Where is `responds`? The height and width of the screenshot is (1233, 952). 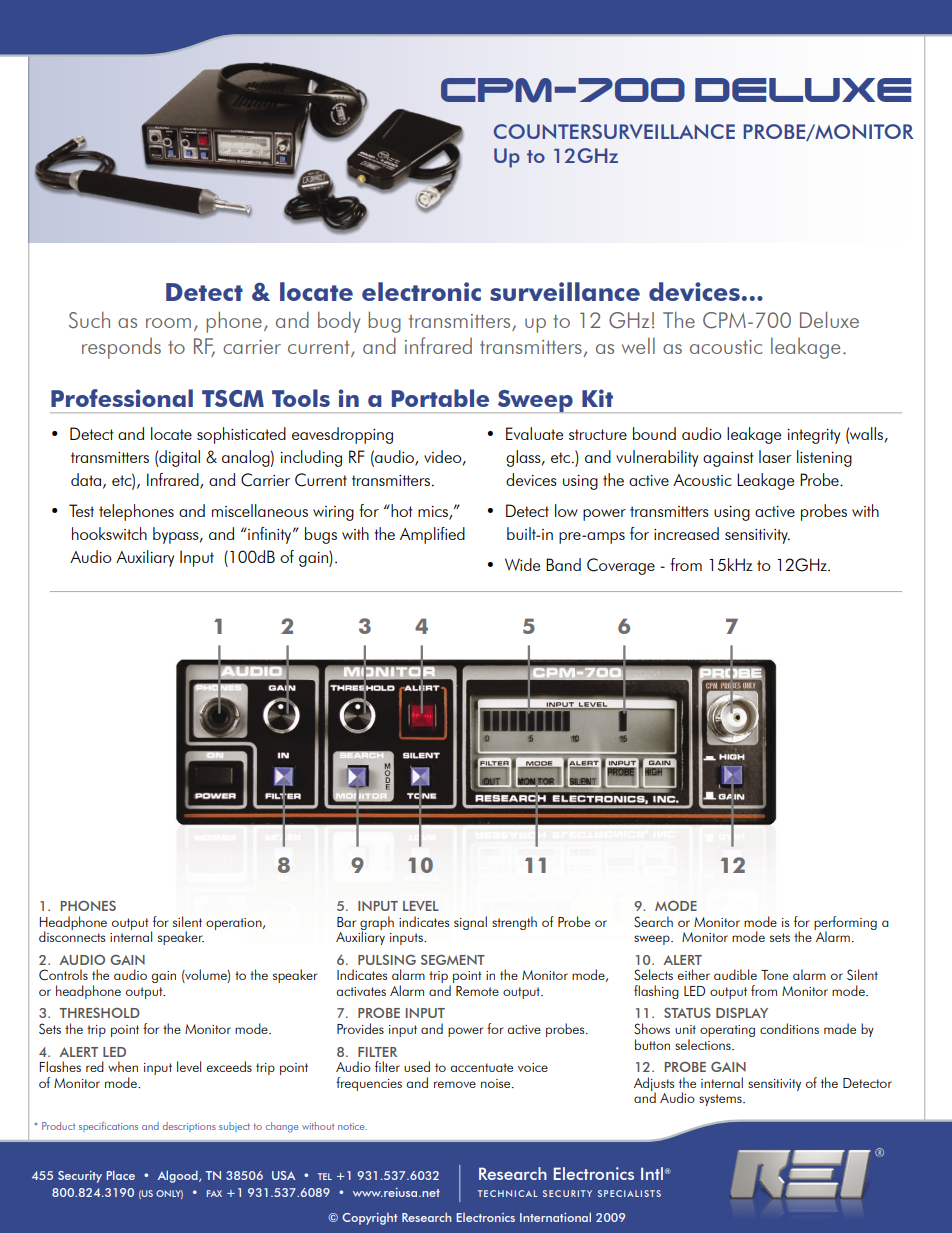
responds is located at coordinates (121, 348).
